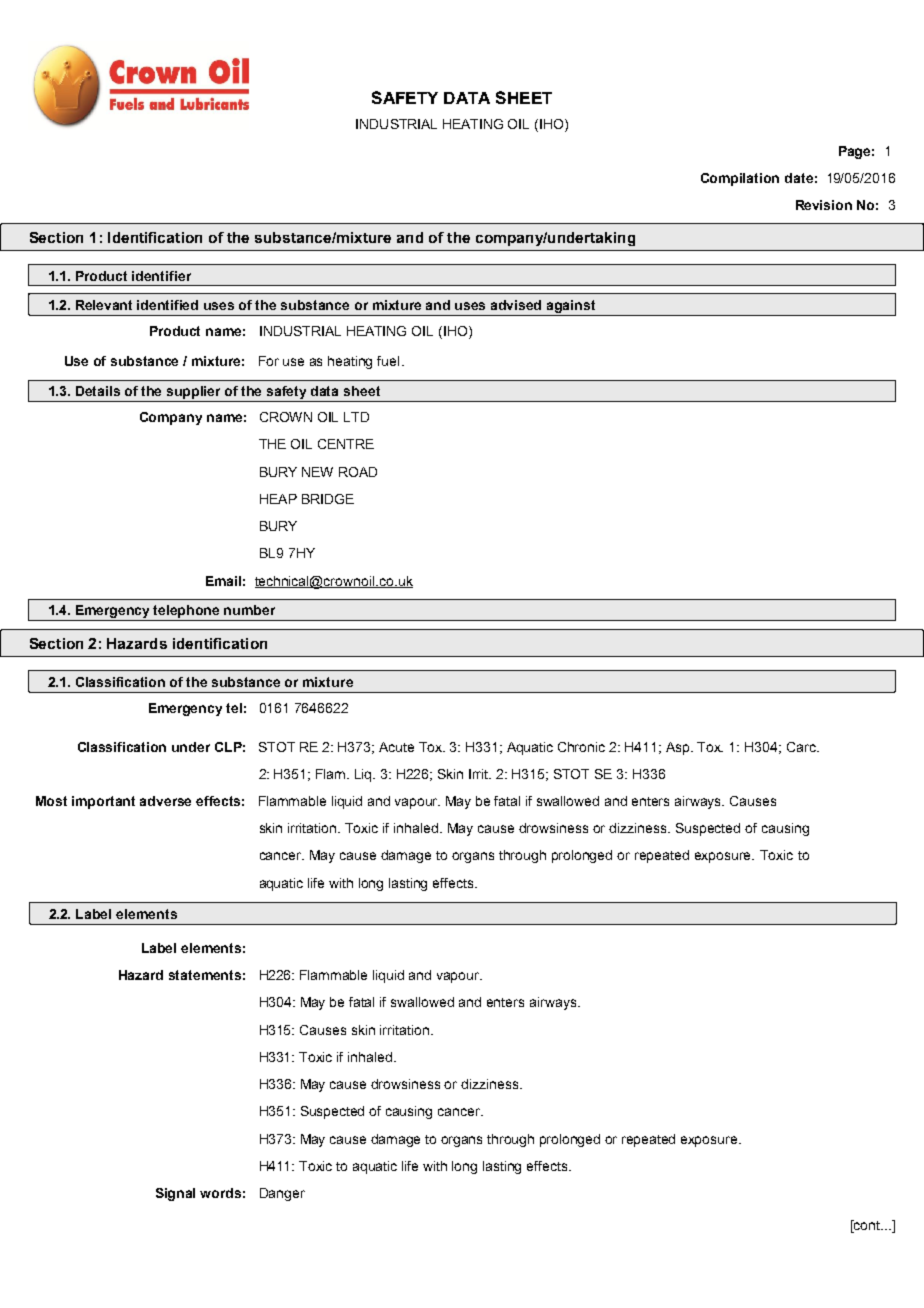 The width and height of the image is (924, 1308). What do you see at coordinates (282, 1194) in the image?
I see `Danger` at bounding box center [282, 1194].
